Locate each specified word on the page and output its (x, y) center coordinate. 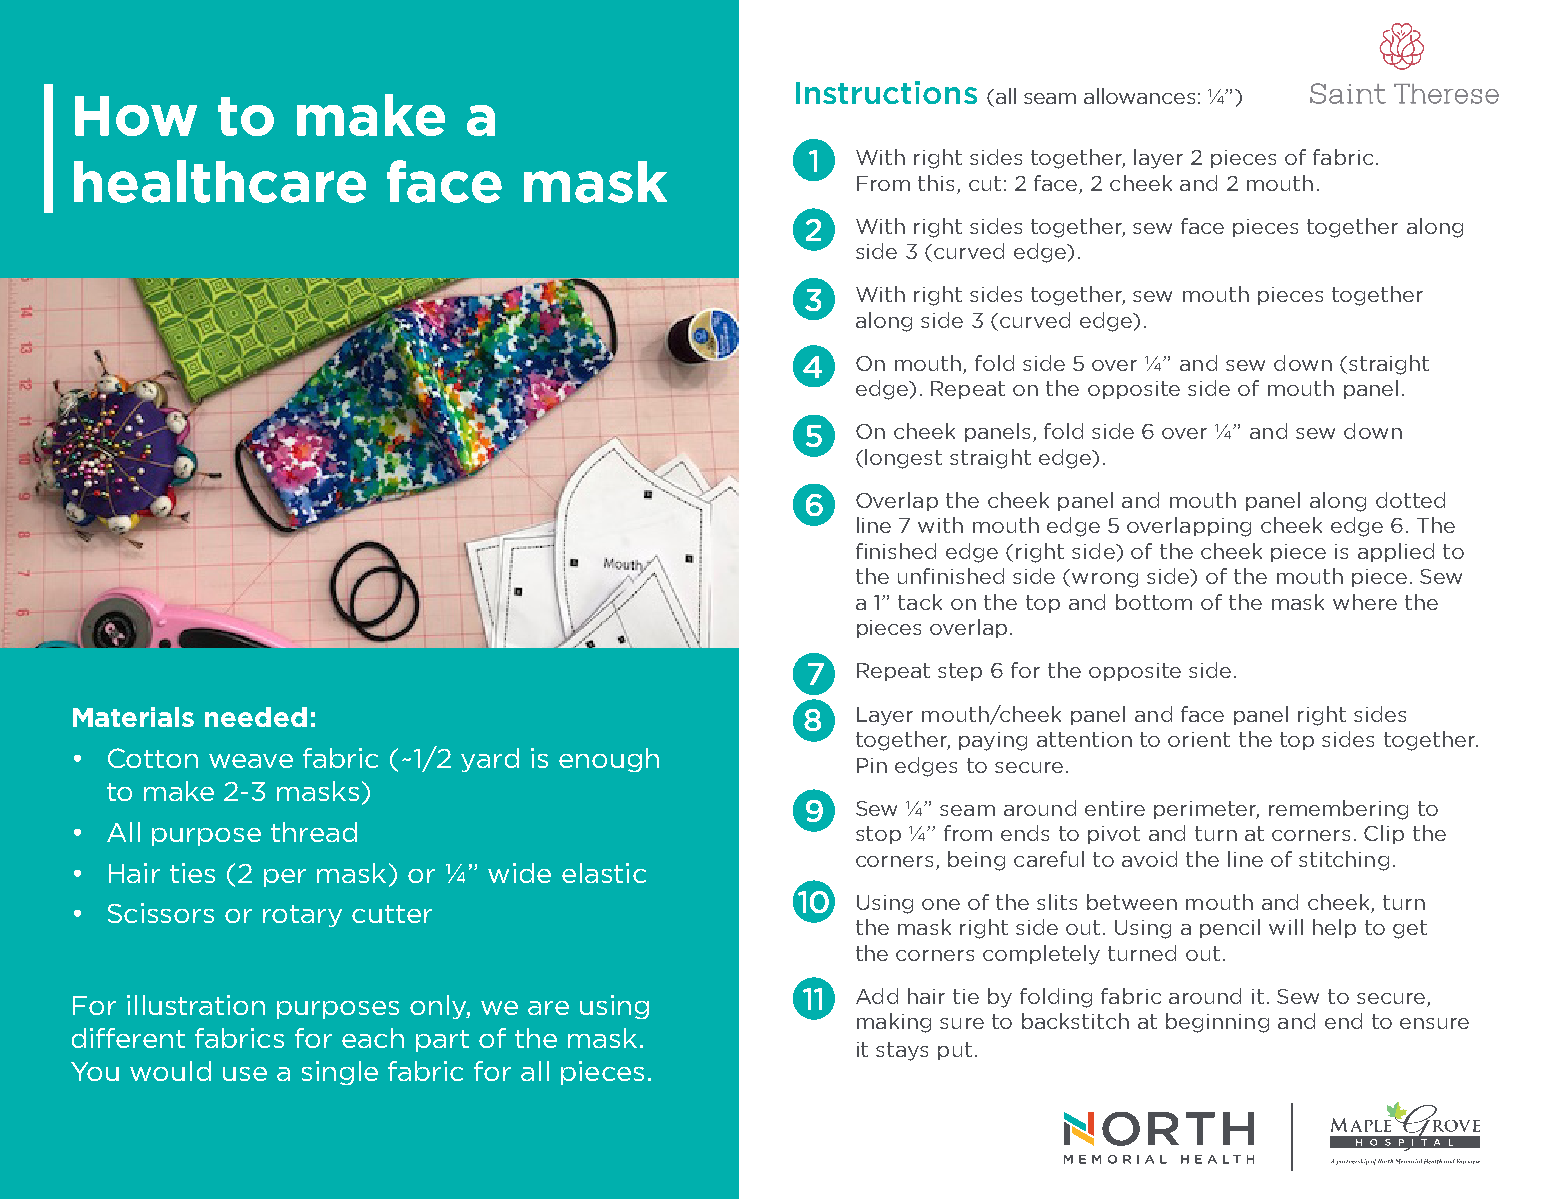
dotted (1410, 500)
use (245, 1074)
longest (903, 459)
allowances (1139, 96)
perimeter (1206, 810)
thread (314, 832)
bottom (1154, 602)
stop (878, 835)
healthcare (220, 181)
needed (256, 717)
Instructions (886, 92)
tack (920, 602)
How (136, 116)
